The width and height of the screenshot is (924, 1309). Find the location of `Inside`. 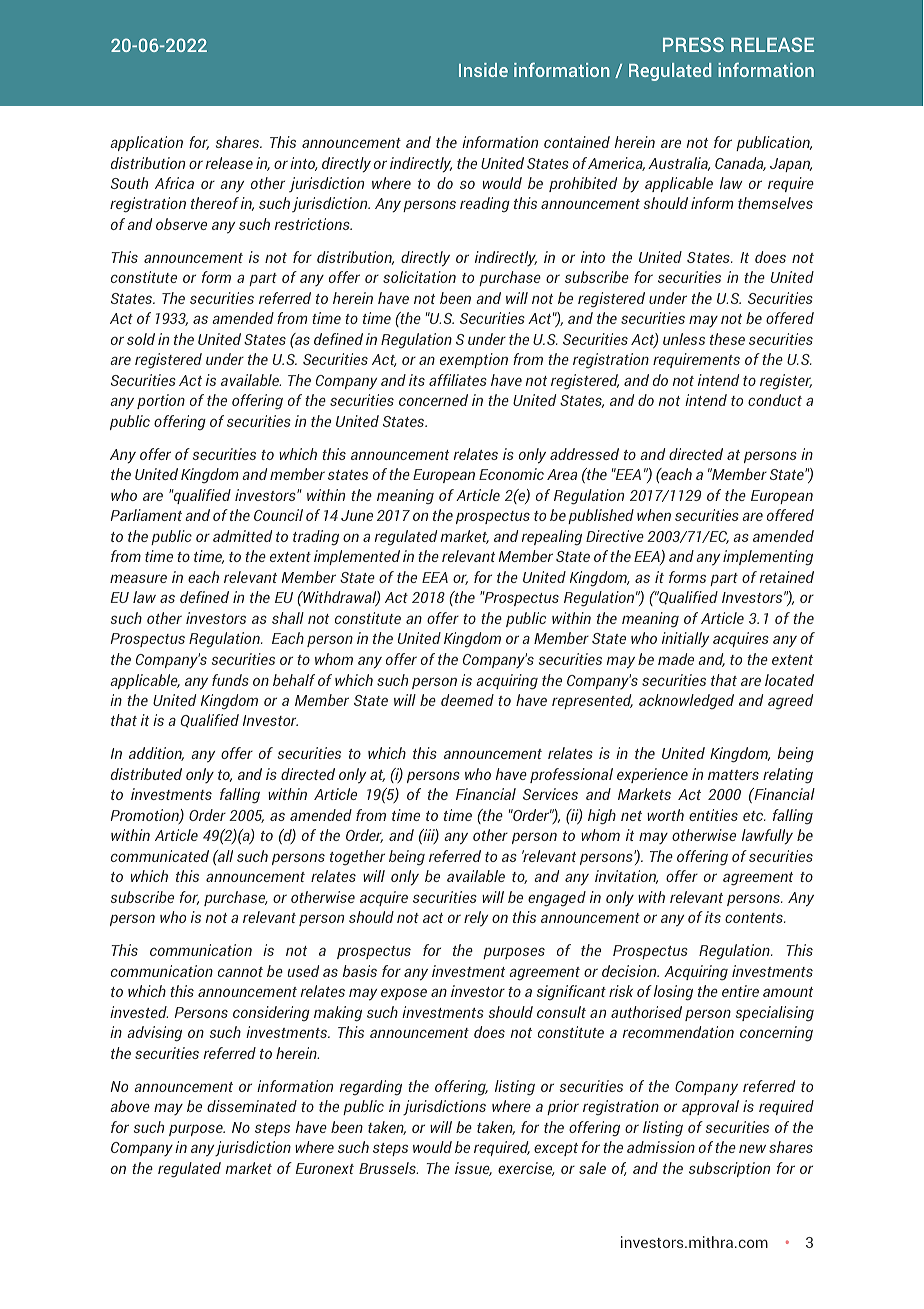

Inside is located at coordinates (483, 70).
